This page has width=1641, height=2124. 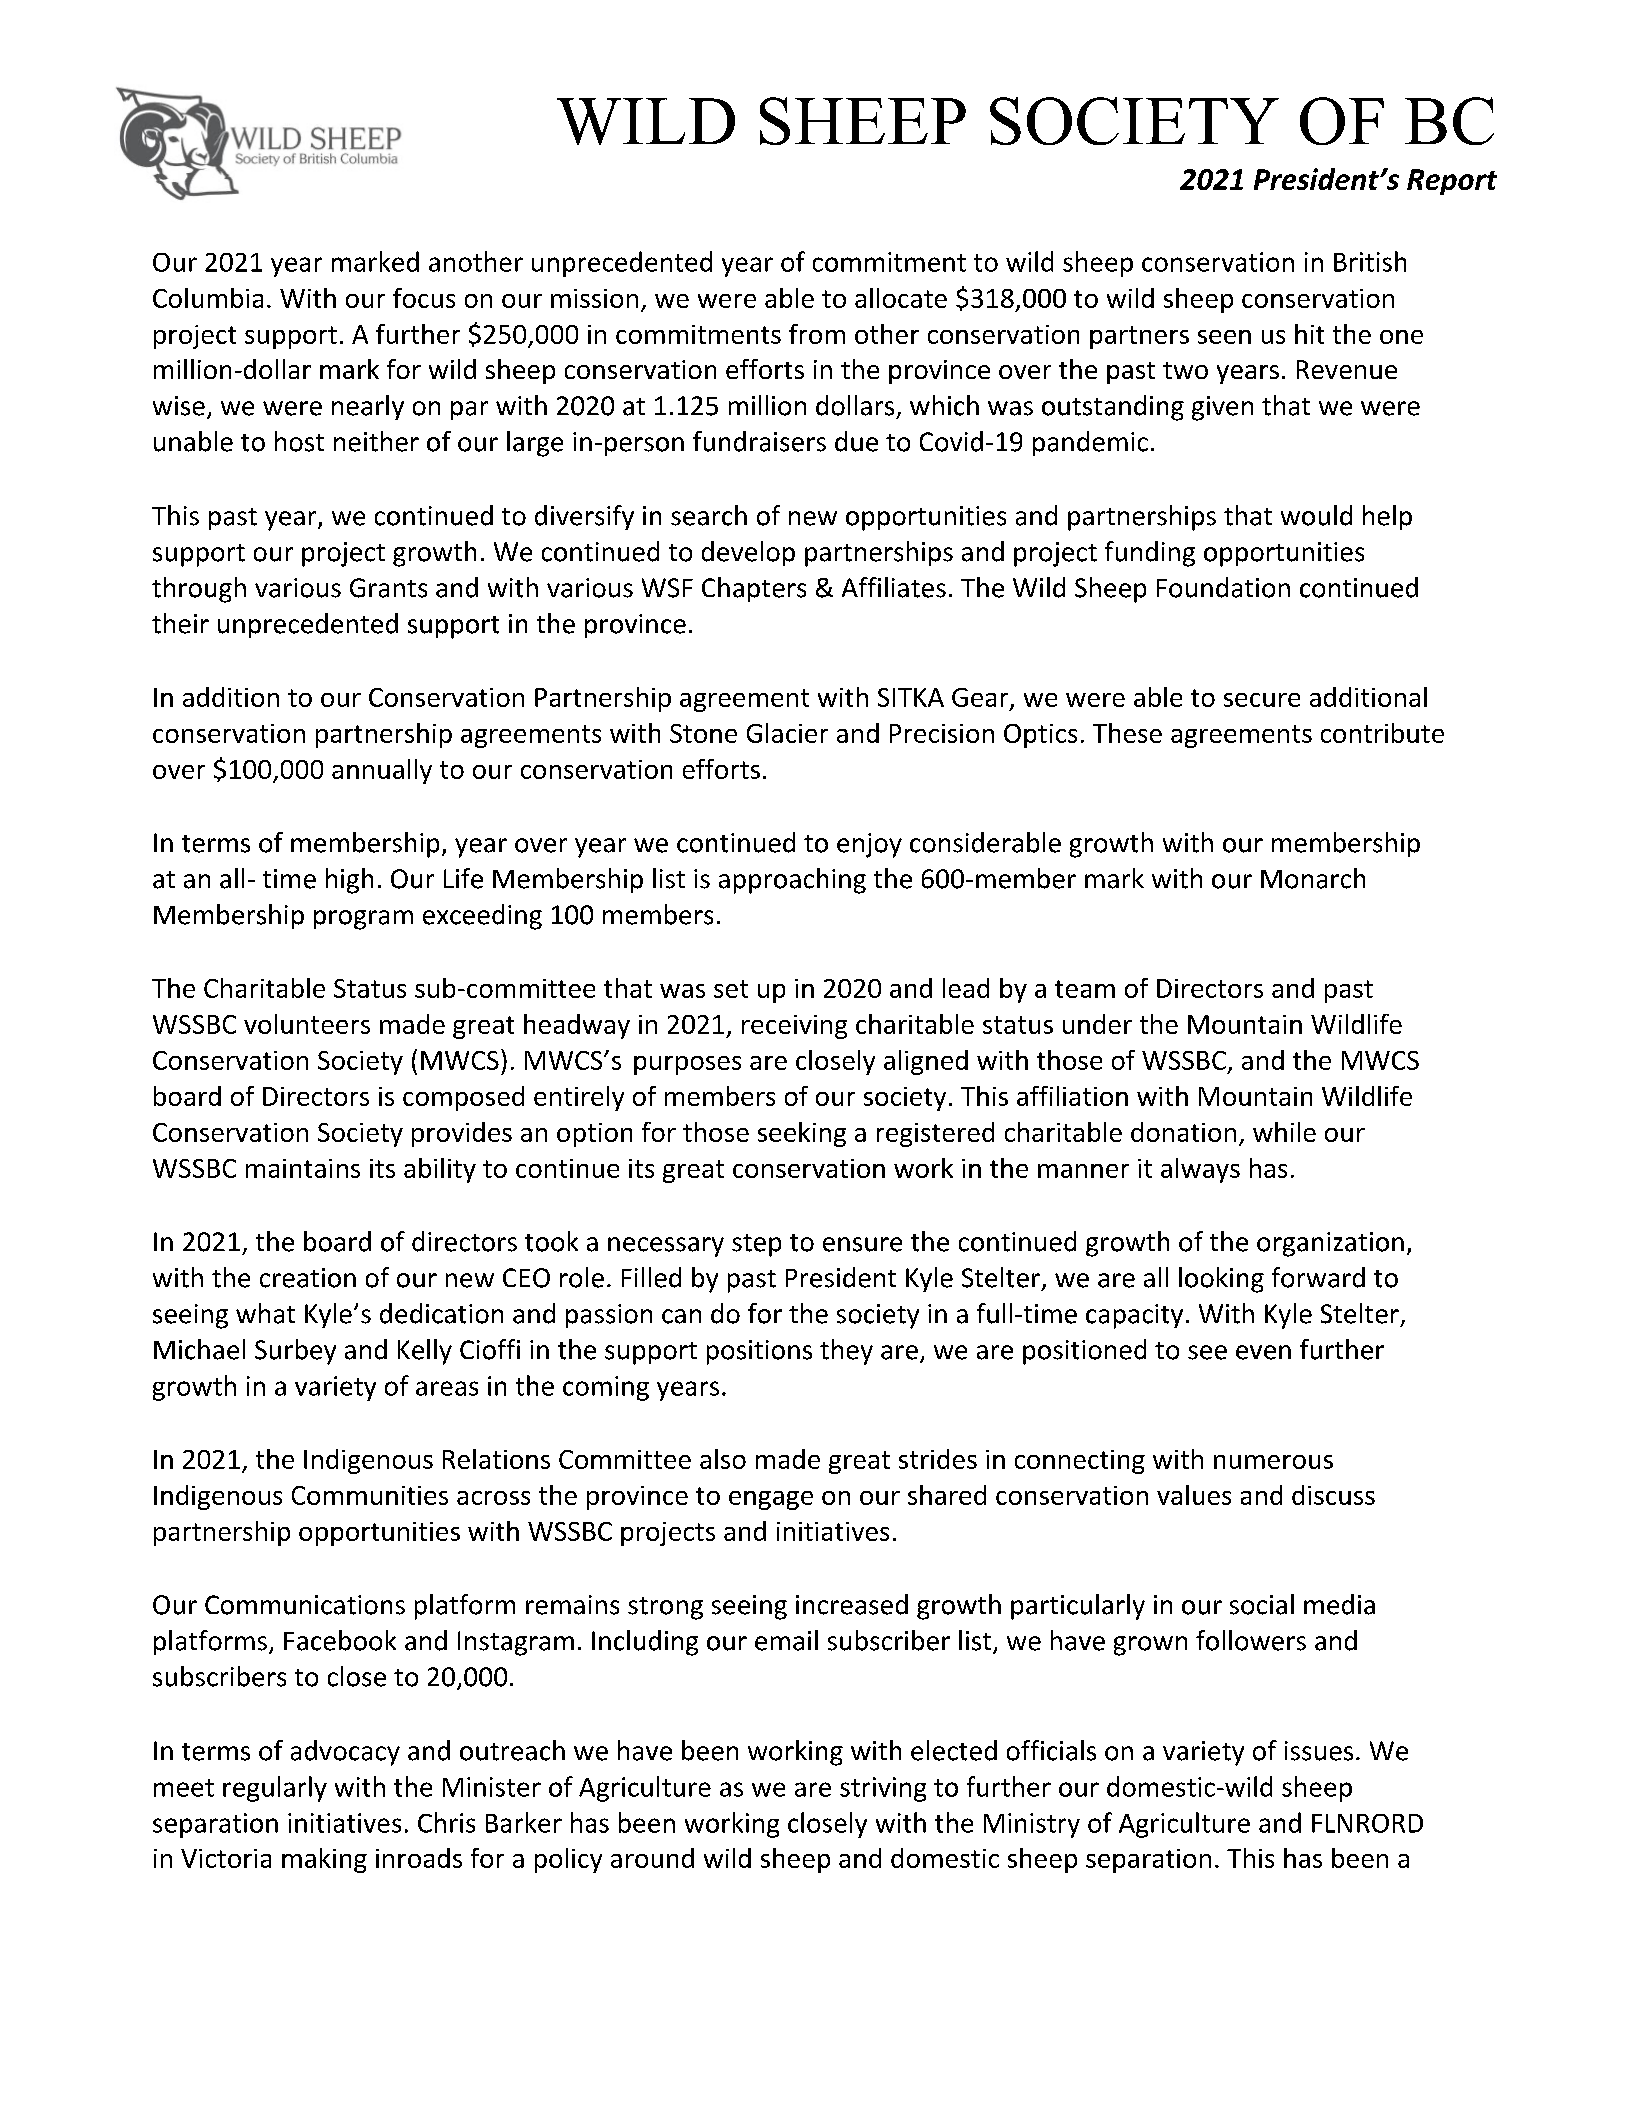 I want to click on creation, so click(x=308, y=1278).
